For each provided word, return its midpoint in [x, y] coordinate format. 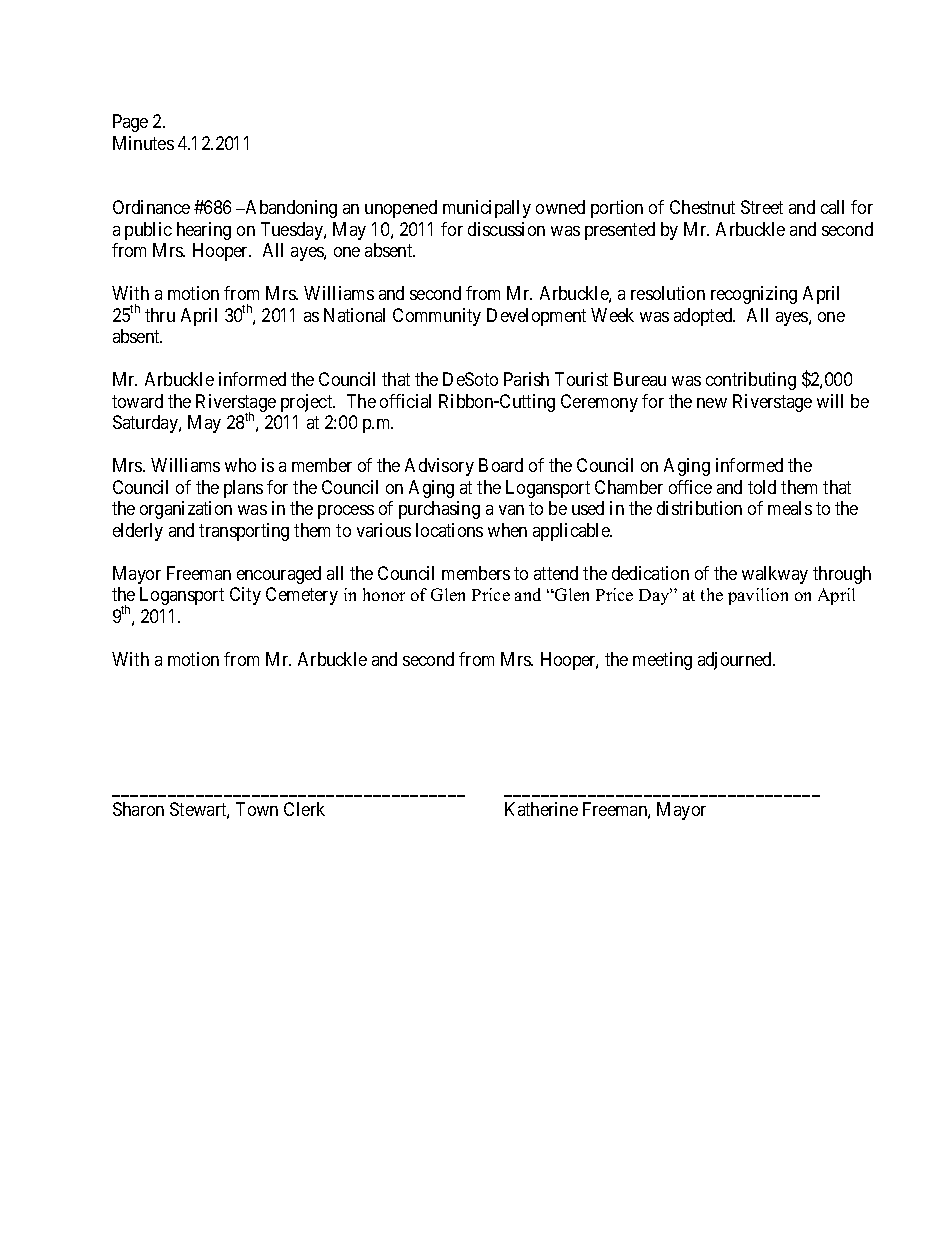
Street [762, 207]
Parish [526, 379]
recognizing [754, 295]
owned [560, 207]
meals [790, 508]
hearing [204, 231]
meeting [662, 661]
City [245, 596]
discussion [506, 229]
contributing [751, 381]
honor [384, 594]
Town [257, 809]
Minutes [143, 143]
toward [137, 401]
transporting [244, 532]
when [507, 530]
